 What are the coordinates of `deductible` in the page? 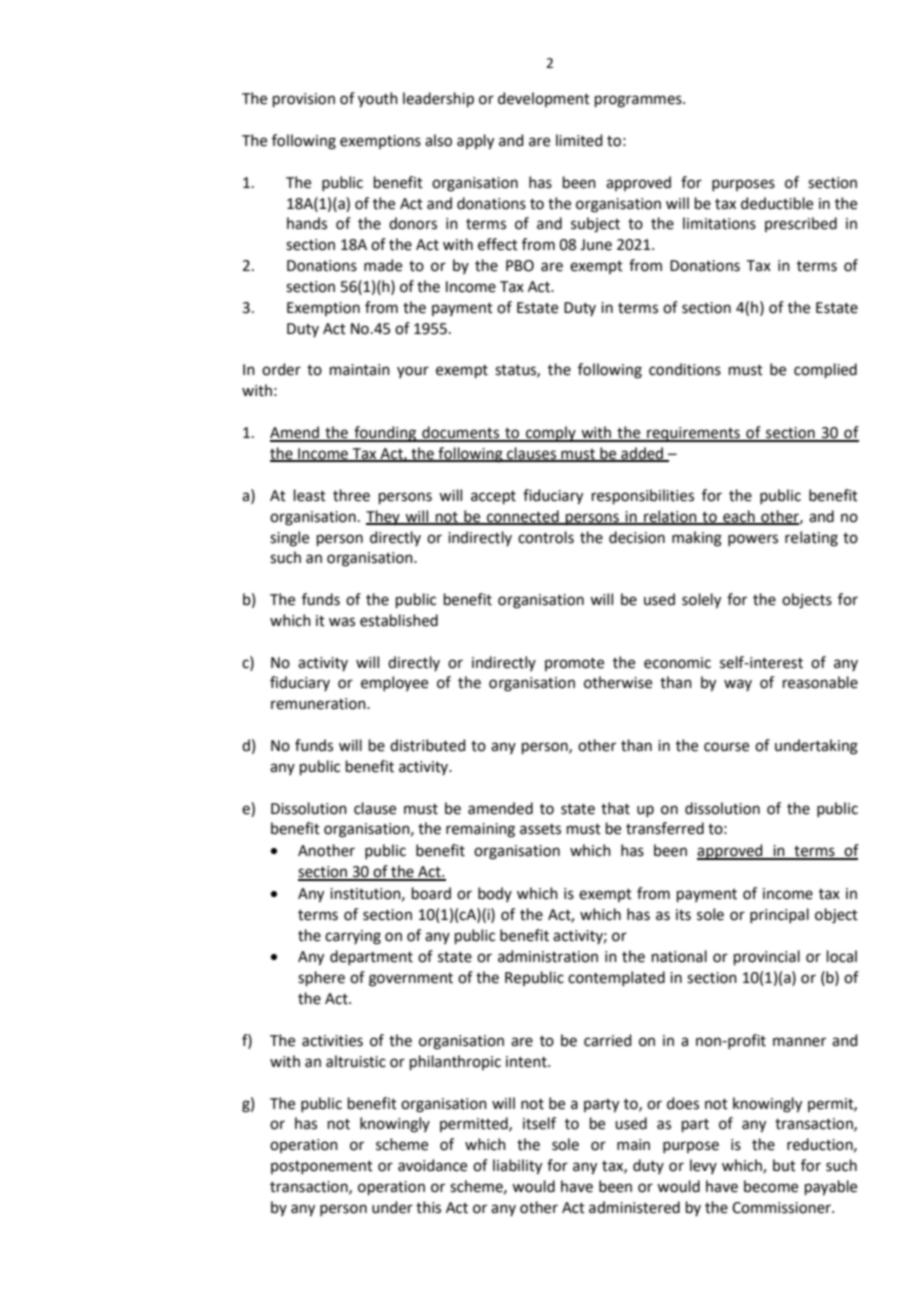 It's located at (777, 203).
